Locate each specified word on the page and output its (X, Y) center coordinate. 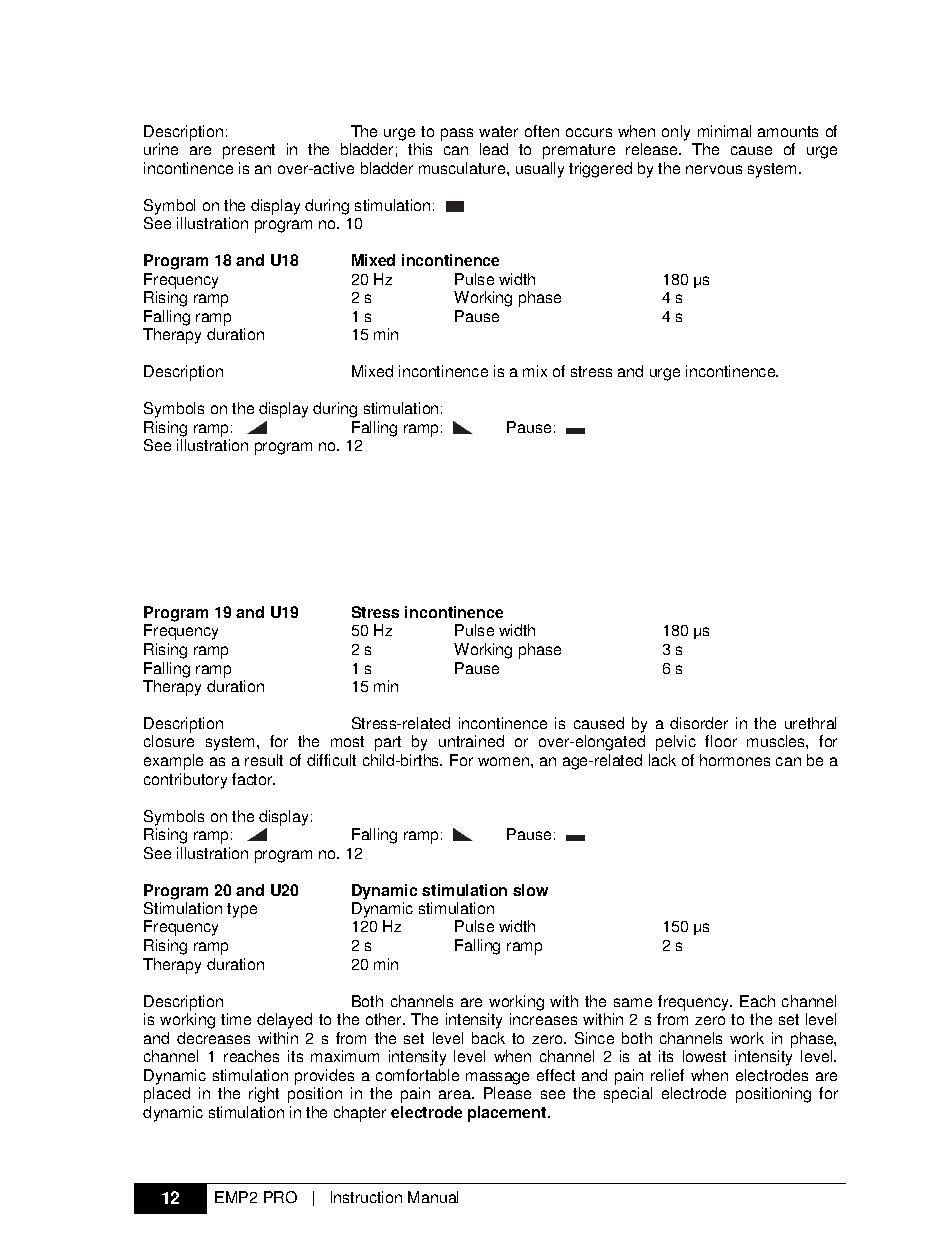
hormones (735, 760)
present (249, 151)
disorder (699, 723)
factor (253, 779)
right (264, 1095)
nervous (714, 169)
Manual (433, 1197)
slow (530, 890)
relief (667, 1075)
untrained (471, 741)
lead (494, 149)
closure (169, 741)
